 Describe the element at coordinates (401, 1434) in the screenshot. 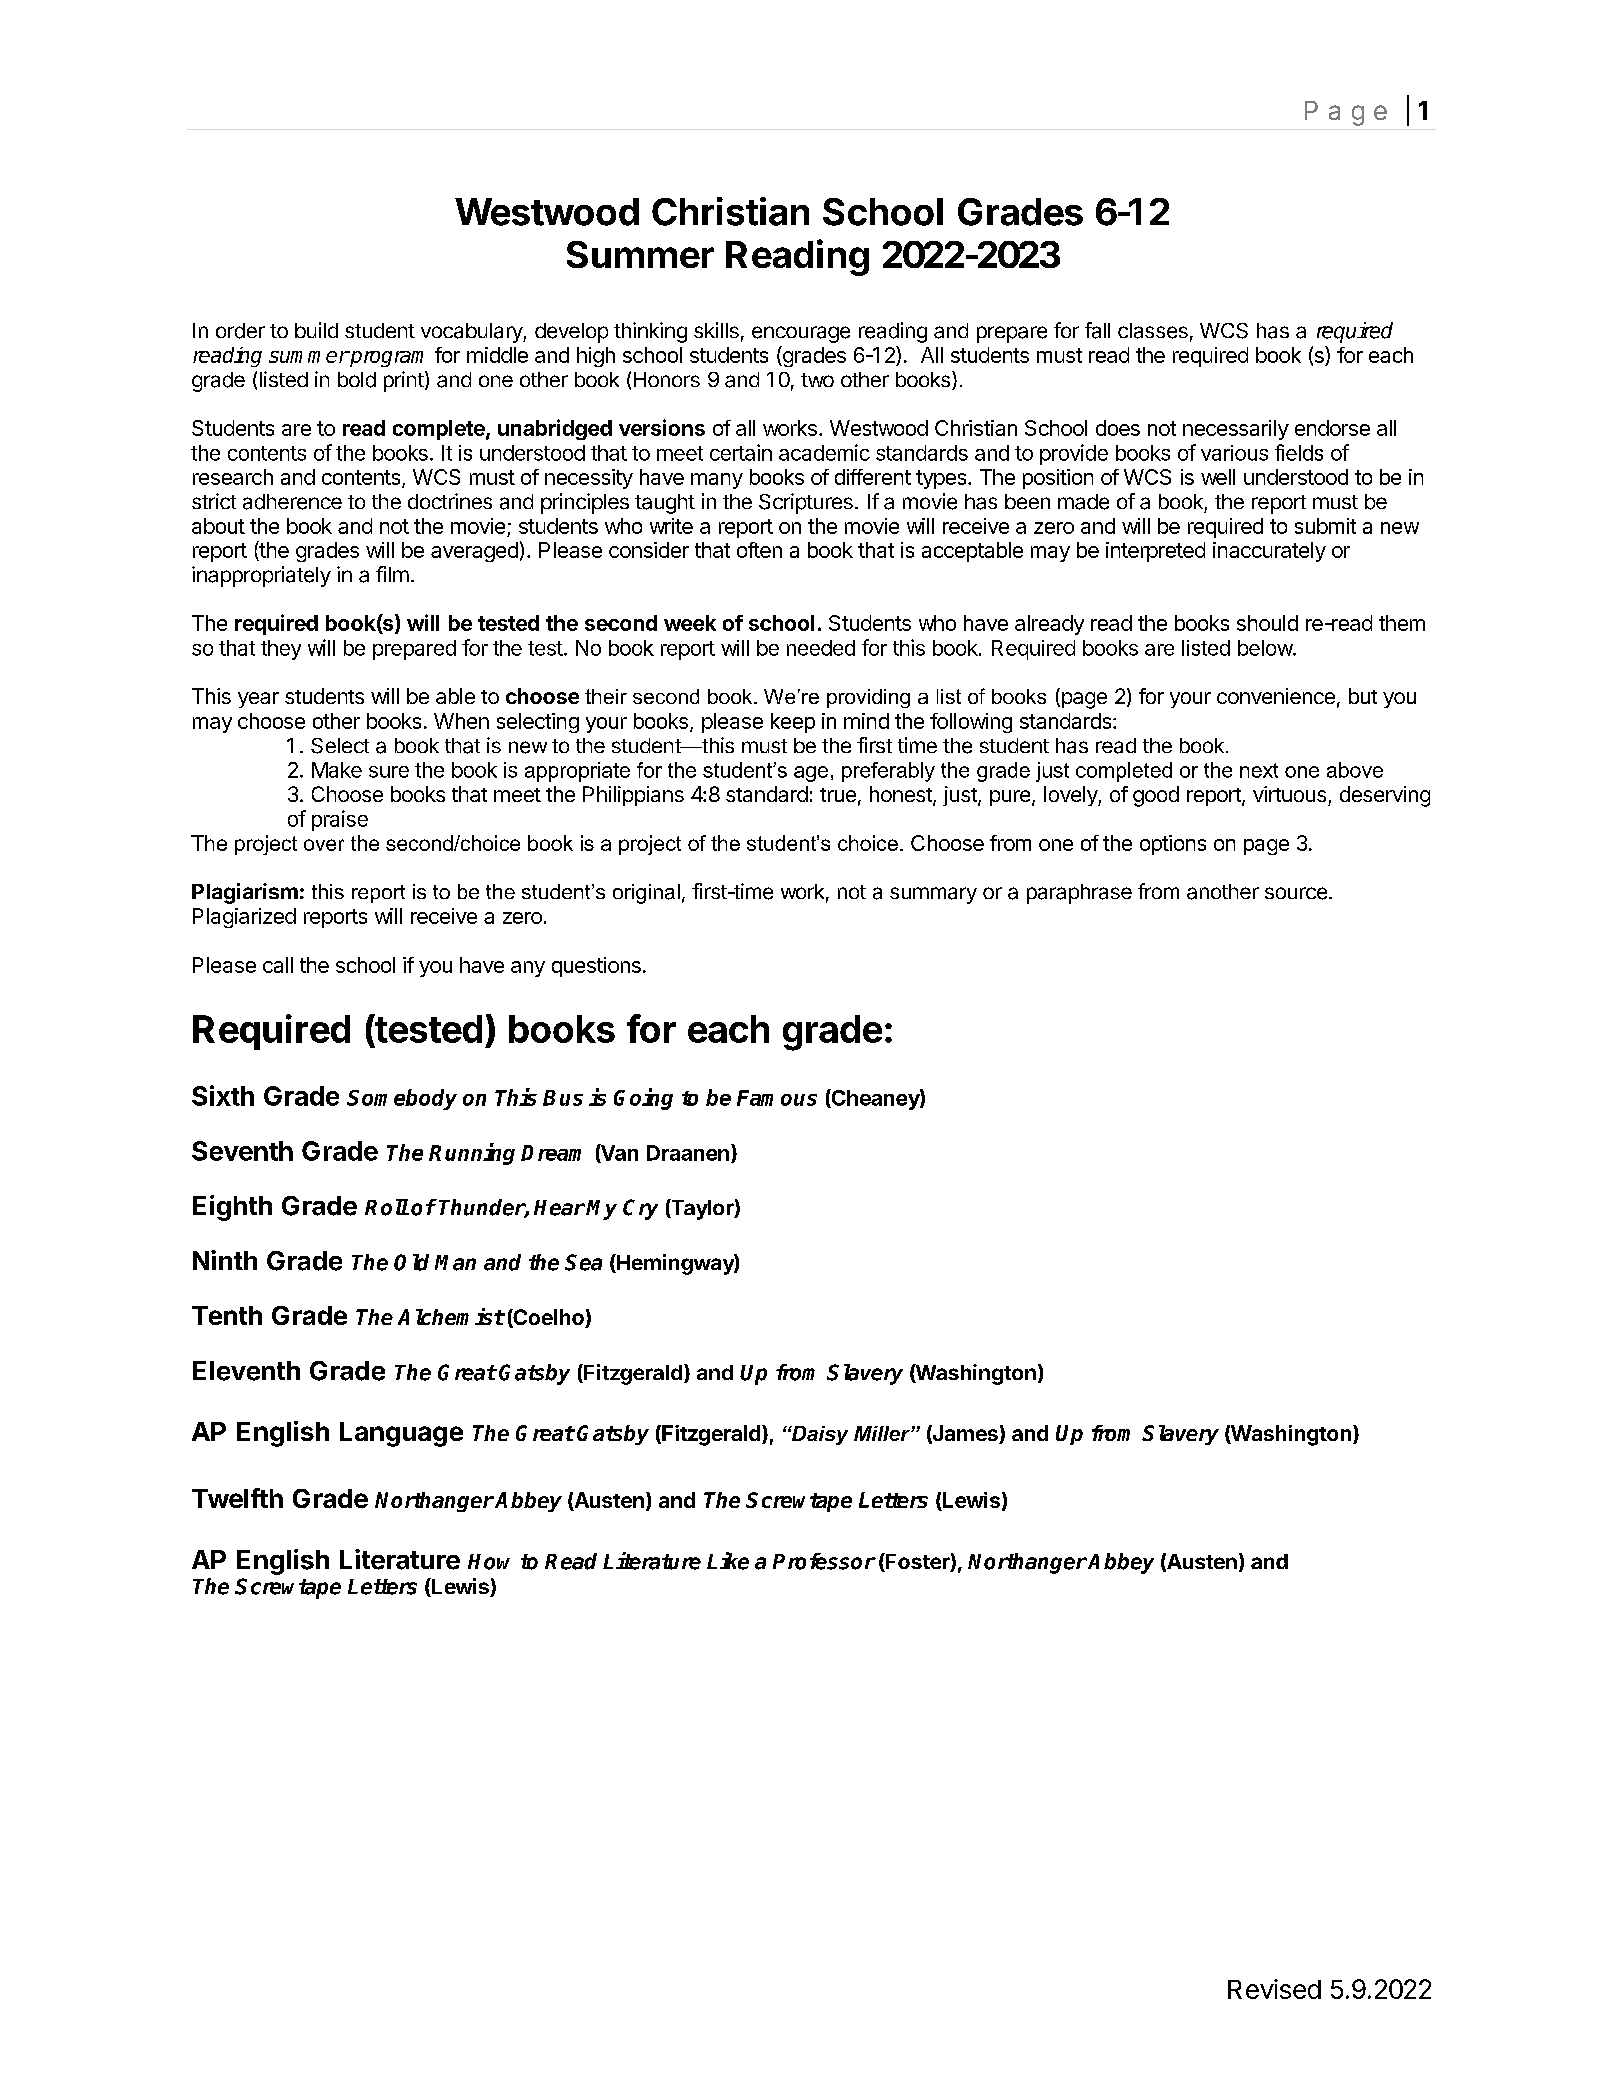

I see `Language` at that location.
